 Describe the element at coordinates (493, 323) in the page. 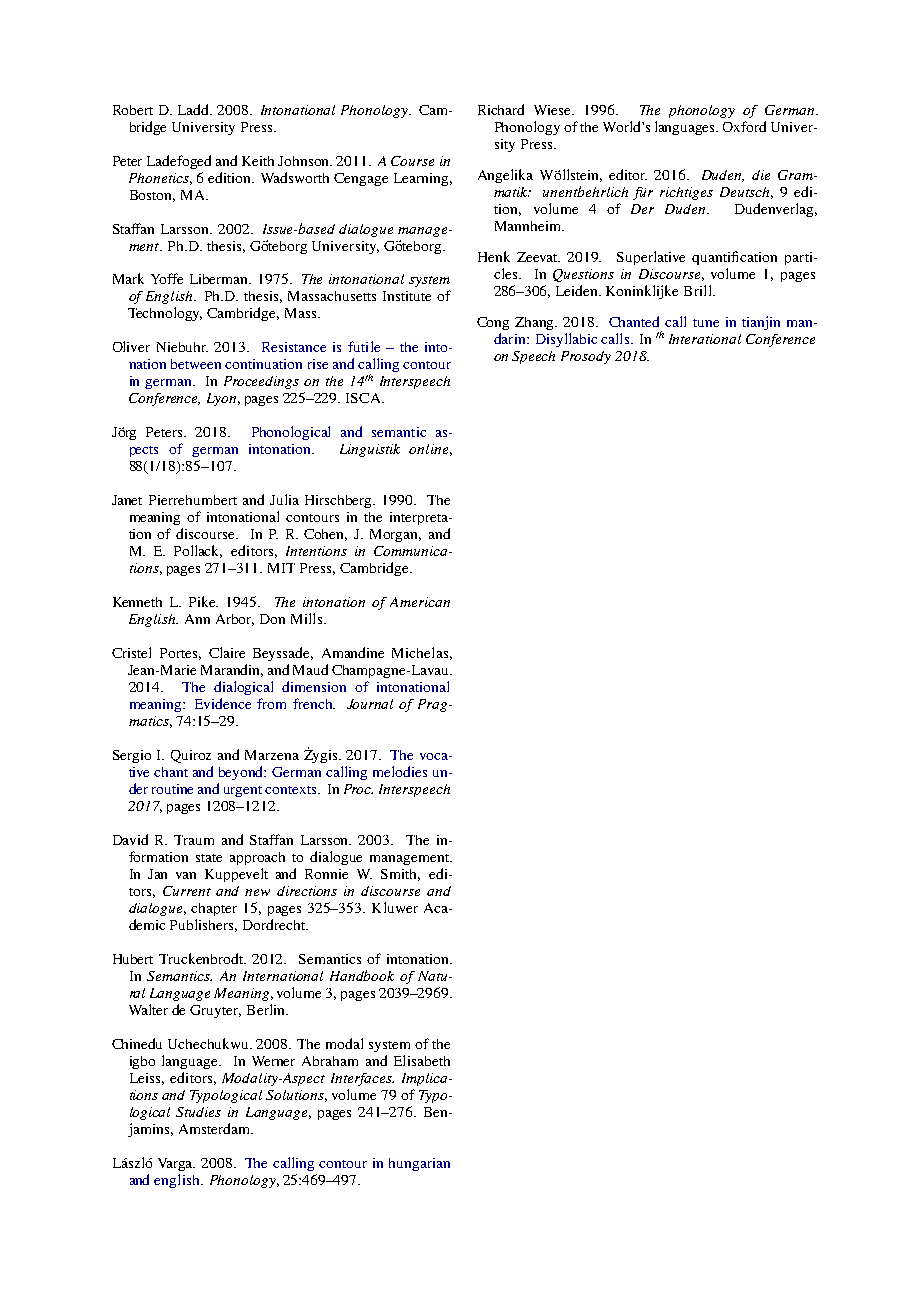

I see `Cong` at that location.
